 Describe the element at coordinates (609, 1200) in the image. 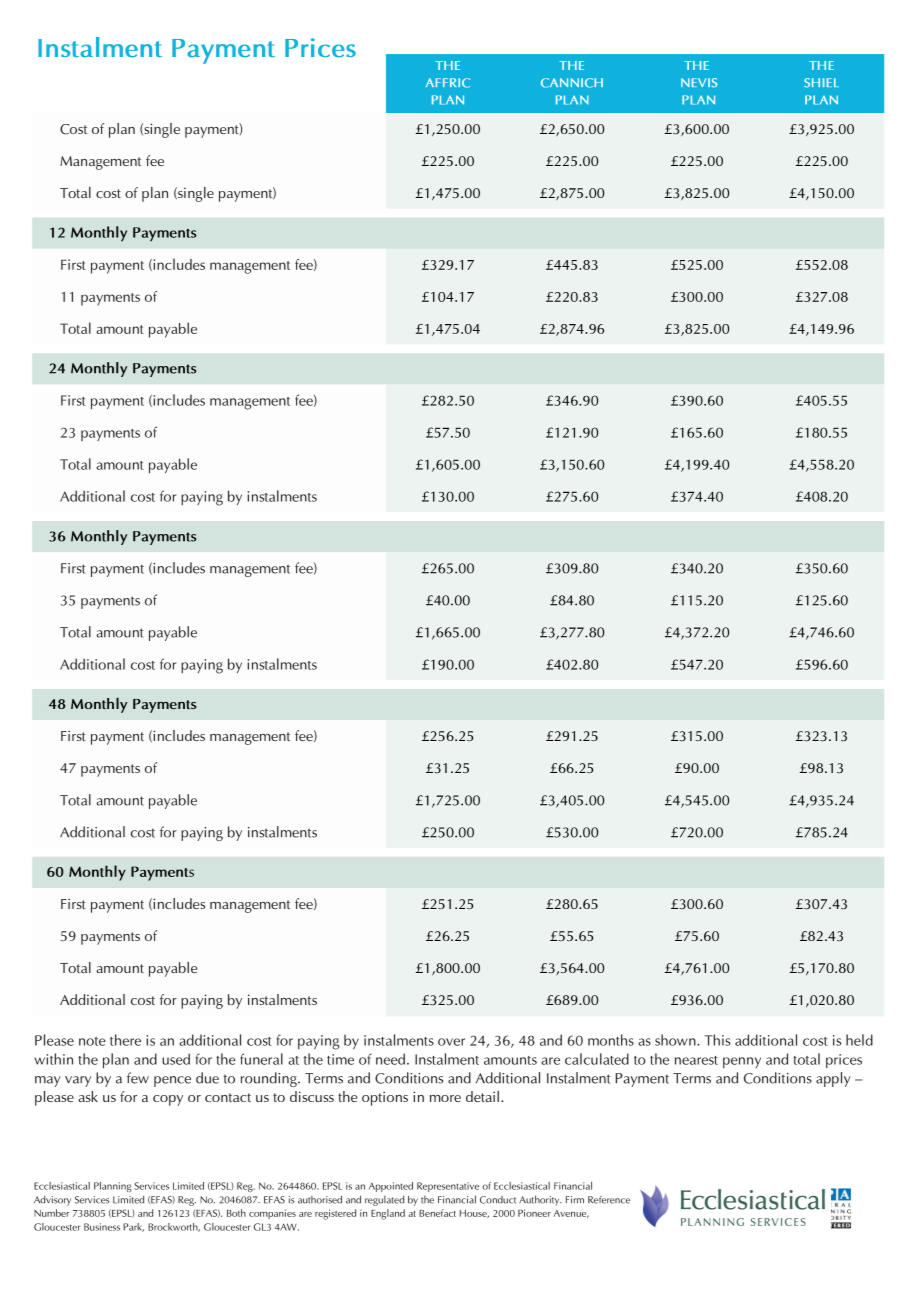

I see `Reference` at that location.
